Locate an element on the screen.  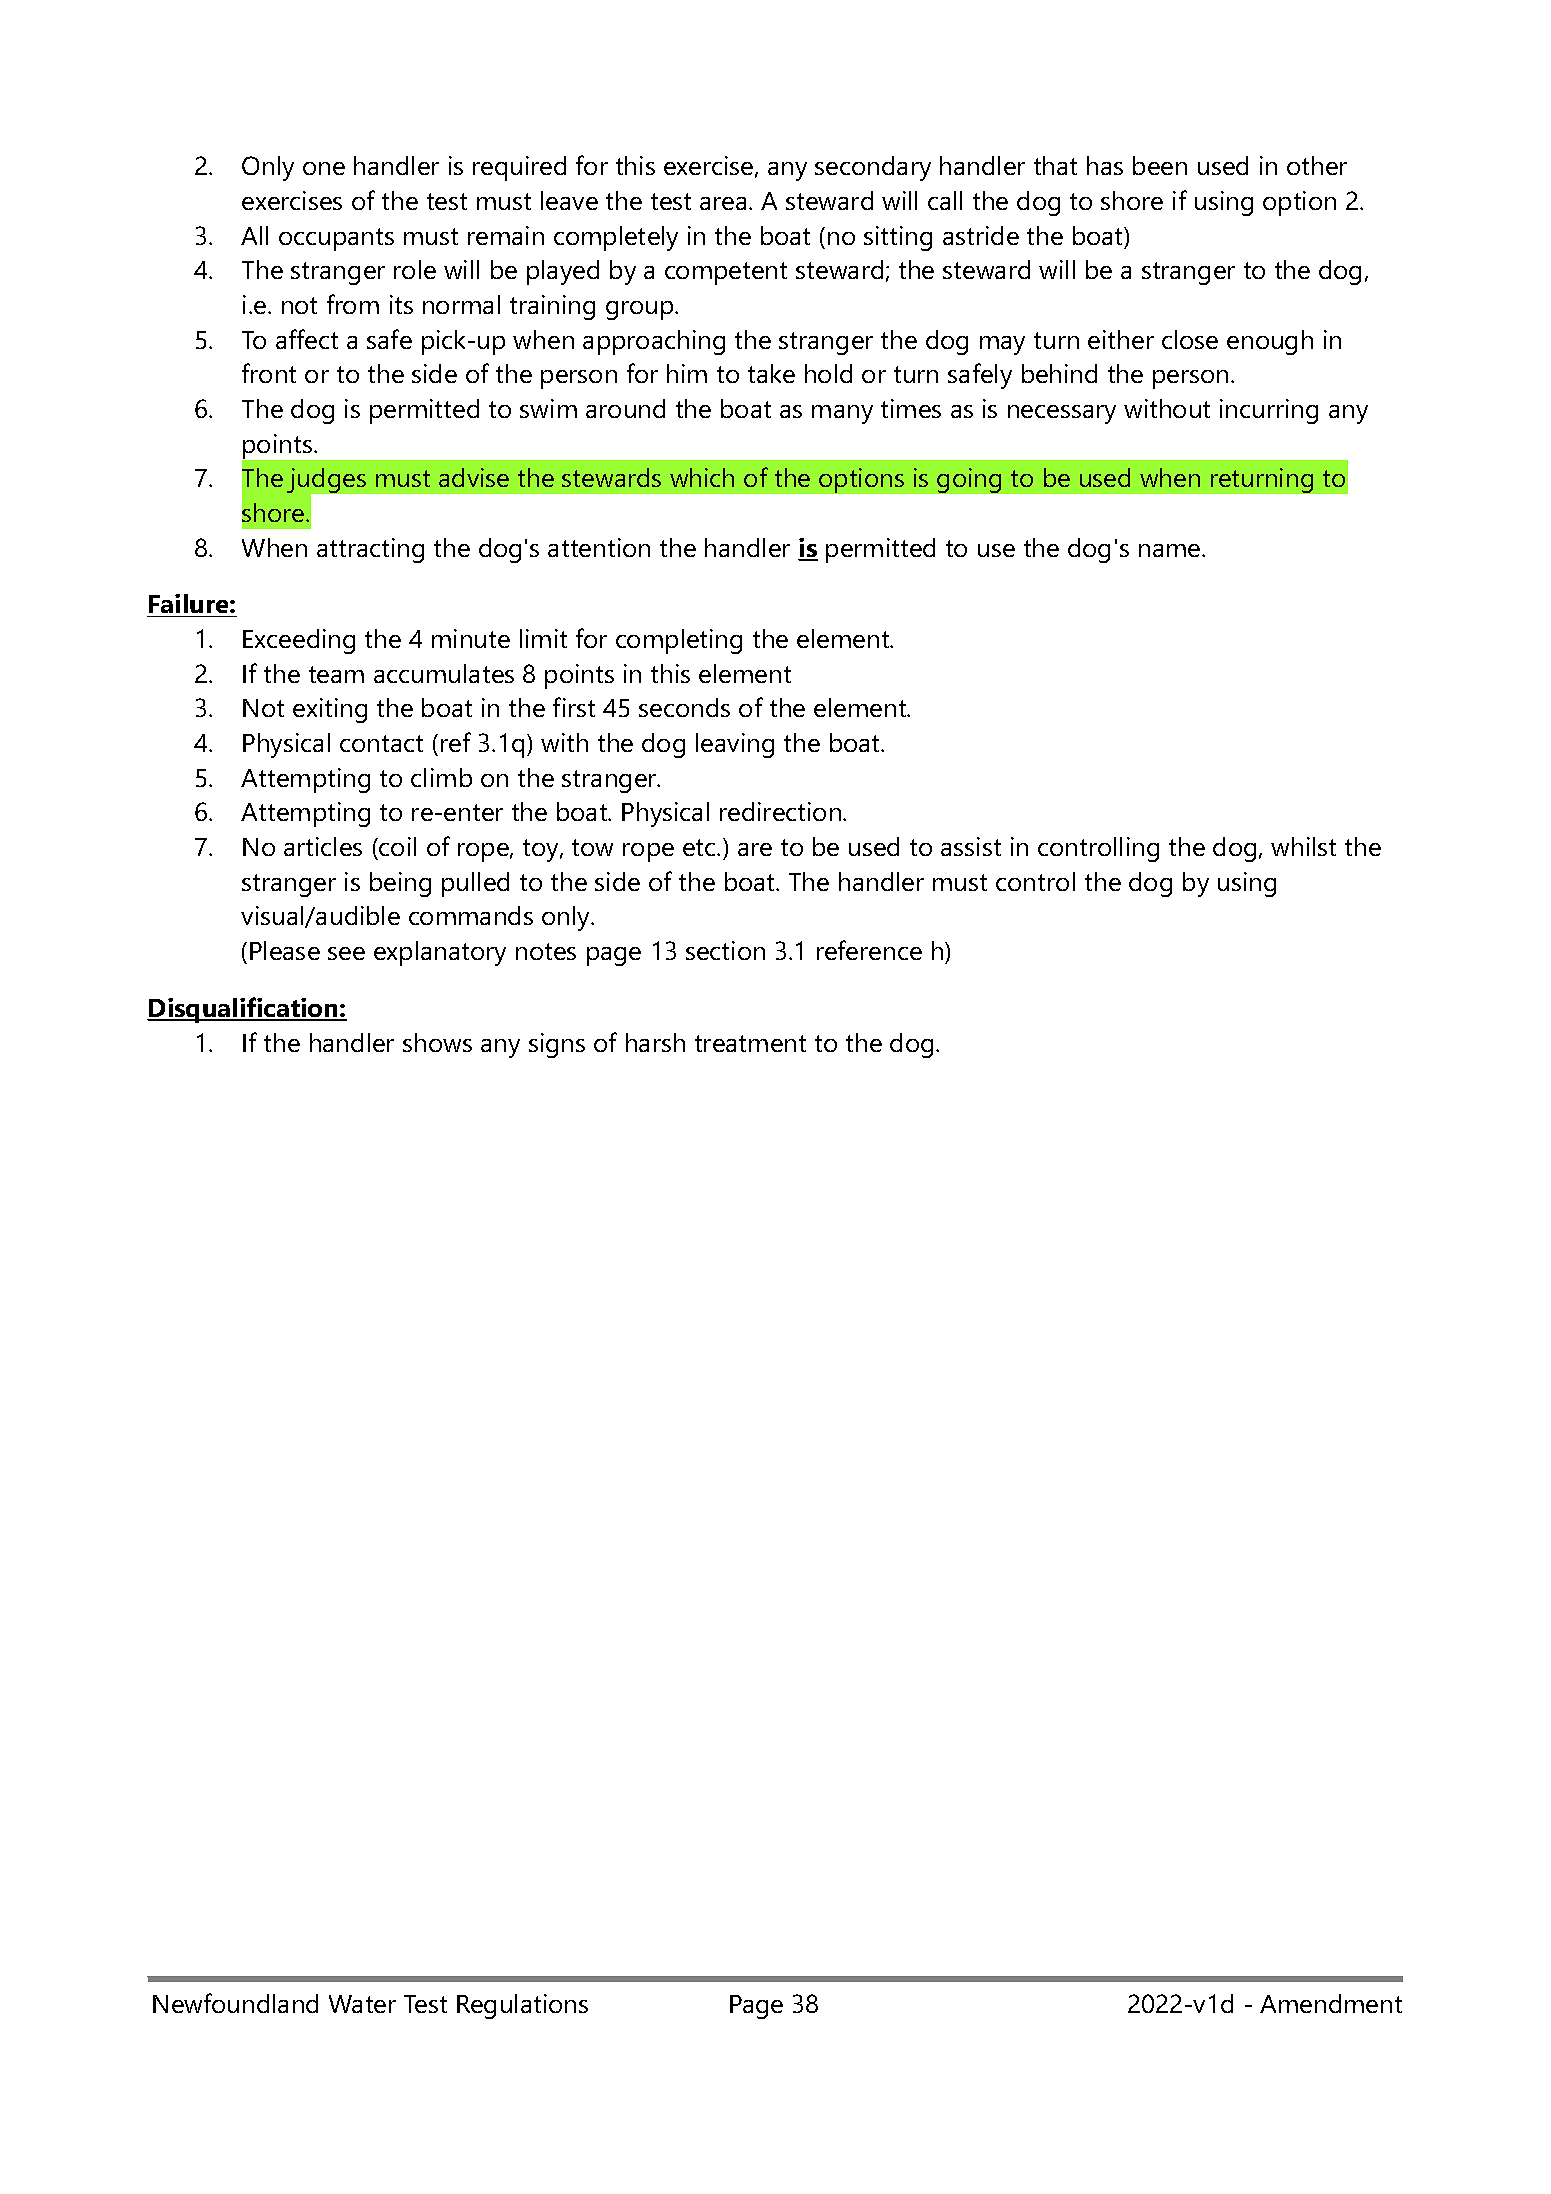
redirection is located at coordinates (780, 811).
